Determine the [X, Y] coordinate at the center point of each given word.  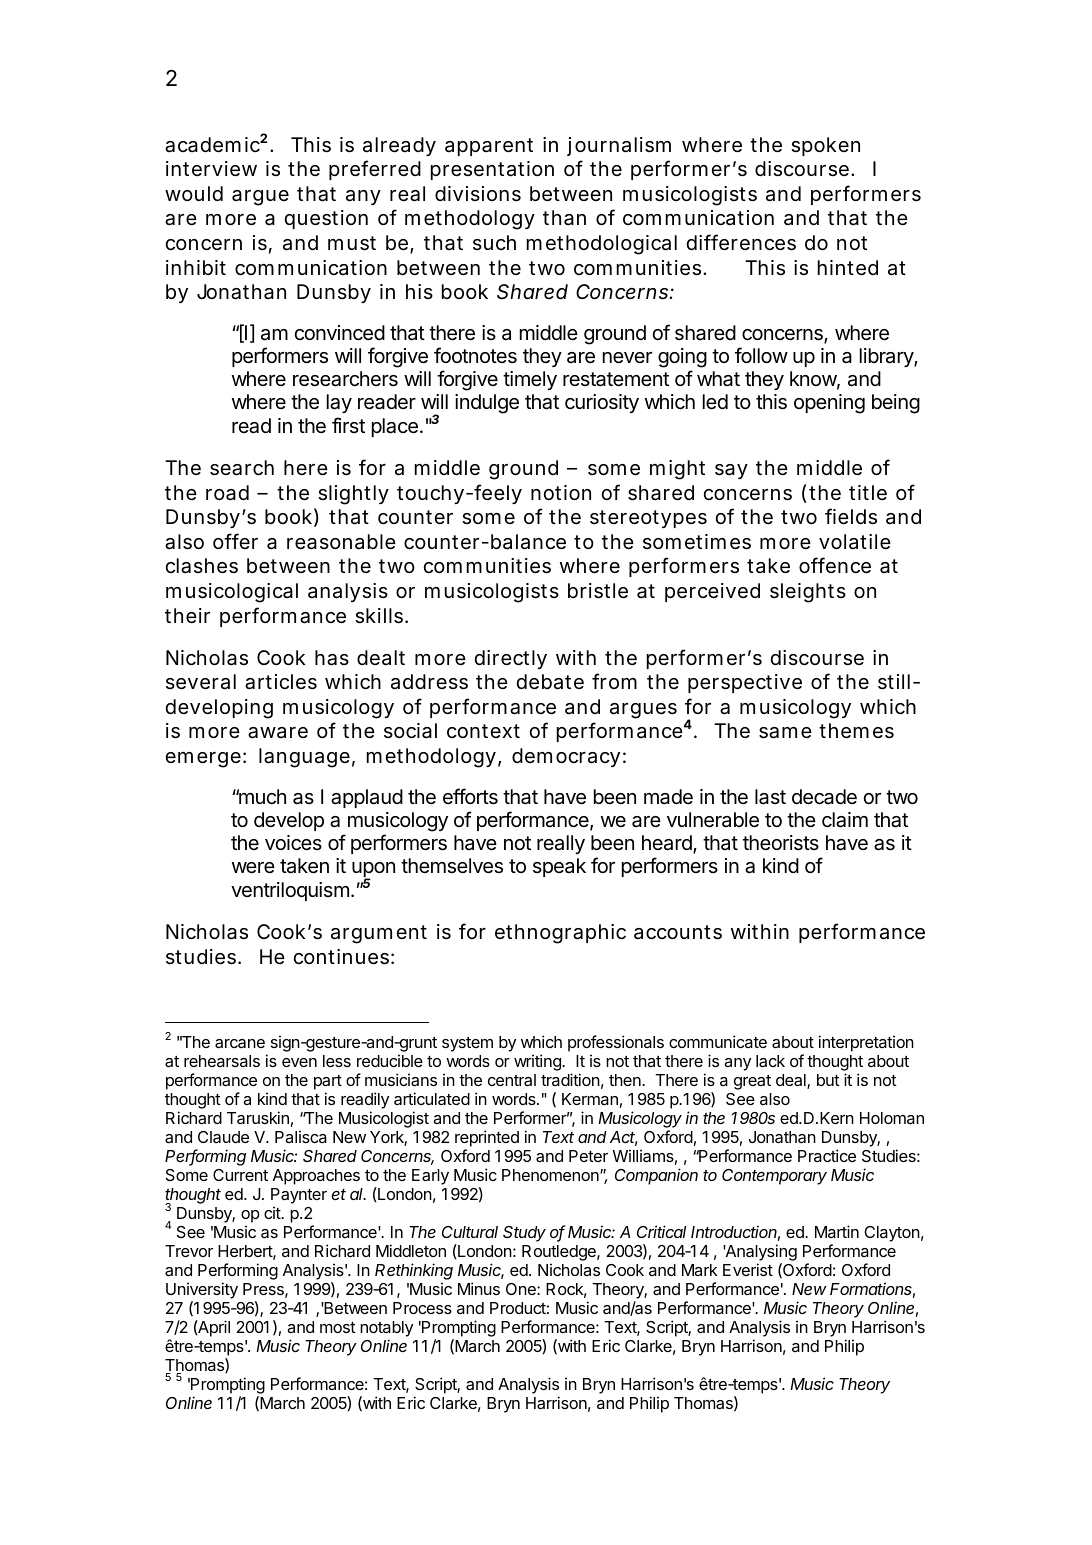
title [868, 492]
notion [561, 492]
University [202, 1290]
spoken [825, 146]
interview [211, 169]
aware [278, 733]
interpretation [866, 1043]
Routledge [560, 1253]
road [227, 493]
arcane [240, 1043]
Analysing [760, 1252]
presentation [492, 170]
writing [538, 1062]
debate [550, 682]
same [785, 733]
